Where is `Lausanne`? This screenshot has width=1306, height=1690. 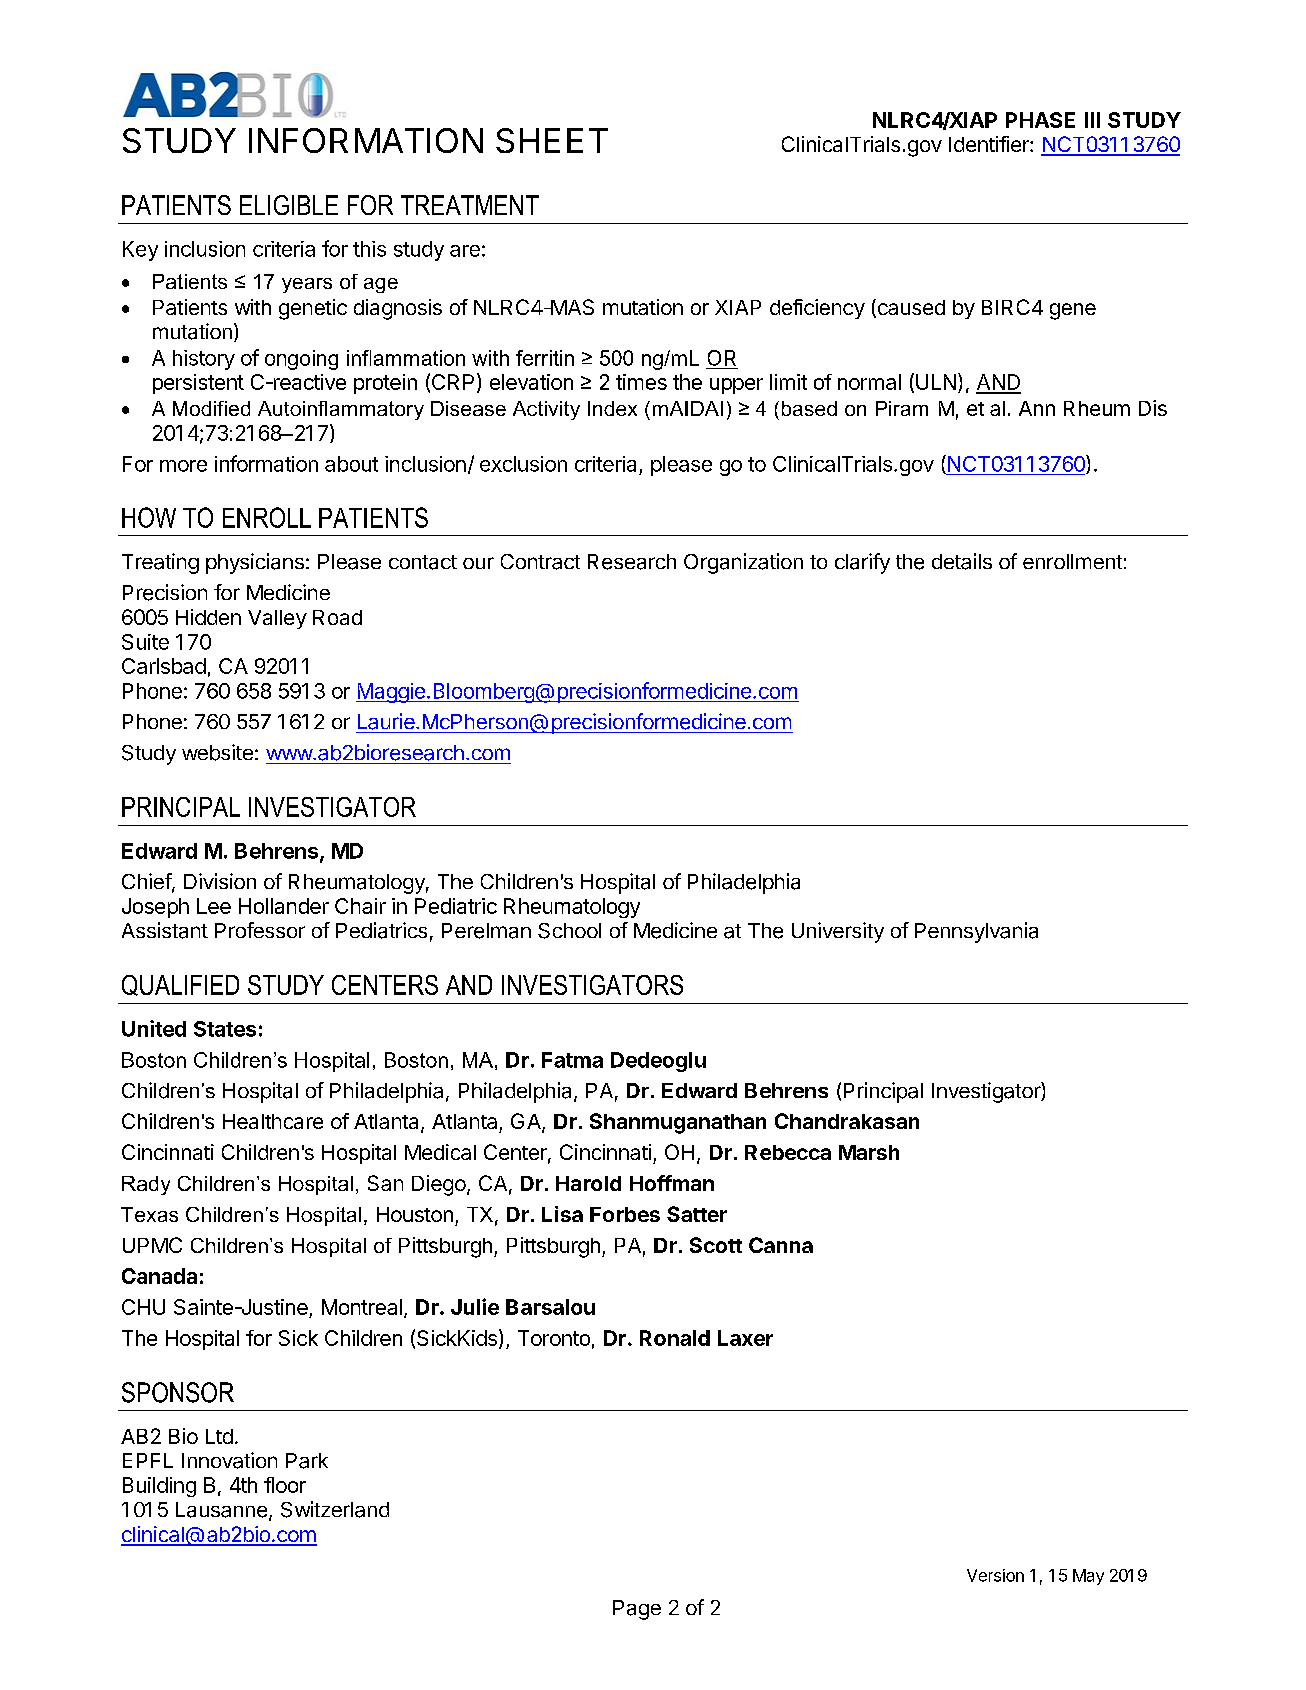
Lausanne is located at coordinates (221, 1510).
